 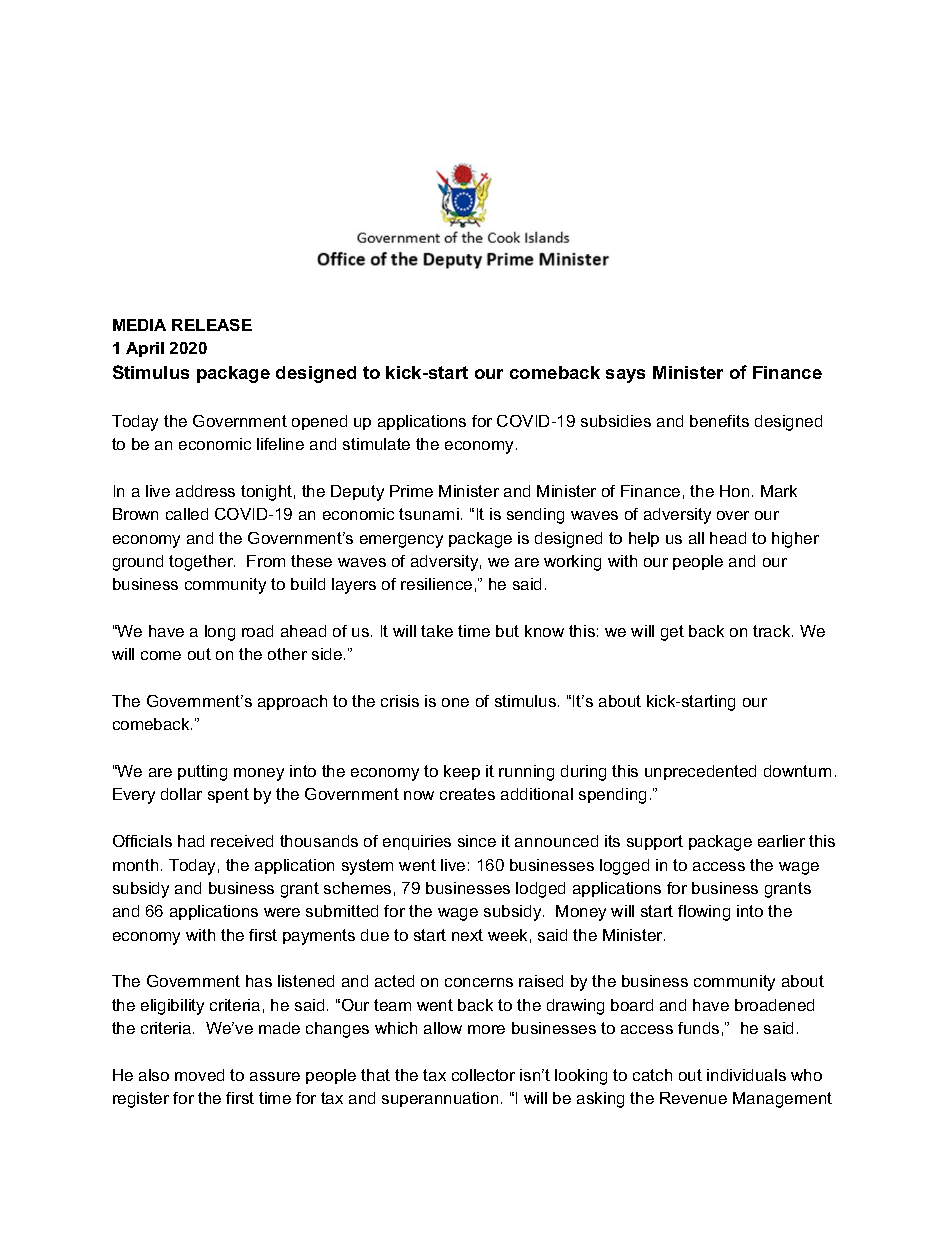 I want to click on earlier, so click(x=781, y=841).
